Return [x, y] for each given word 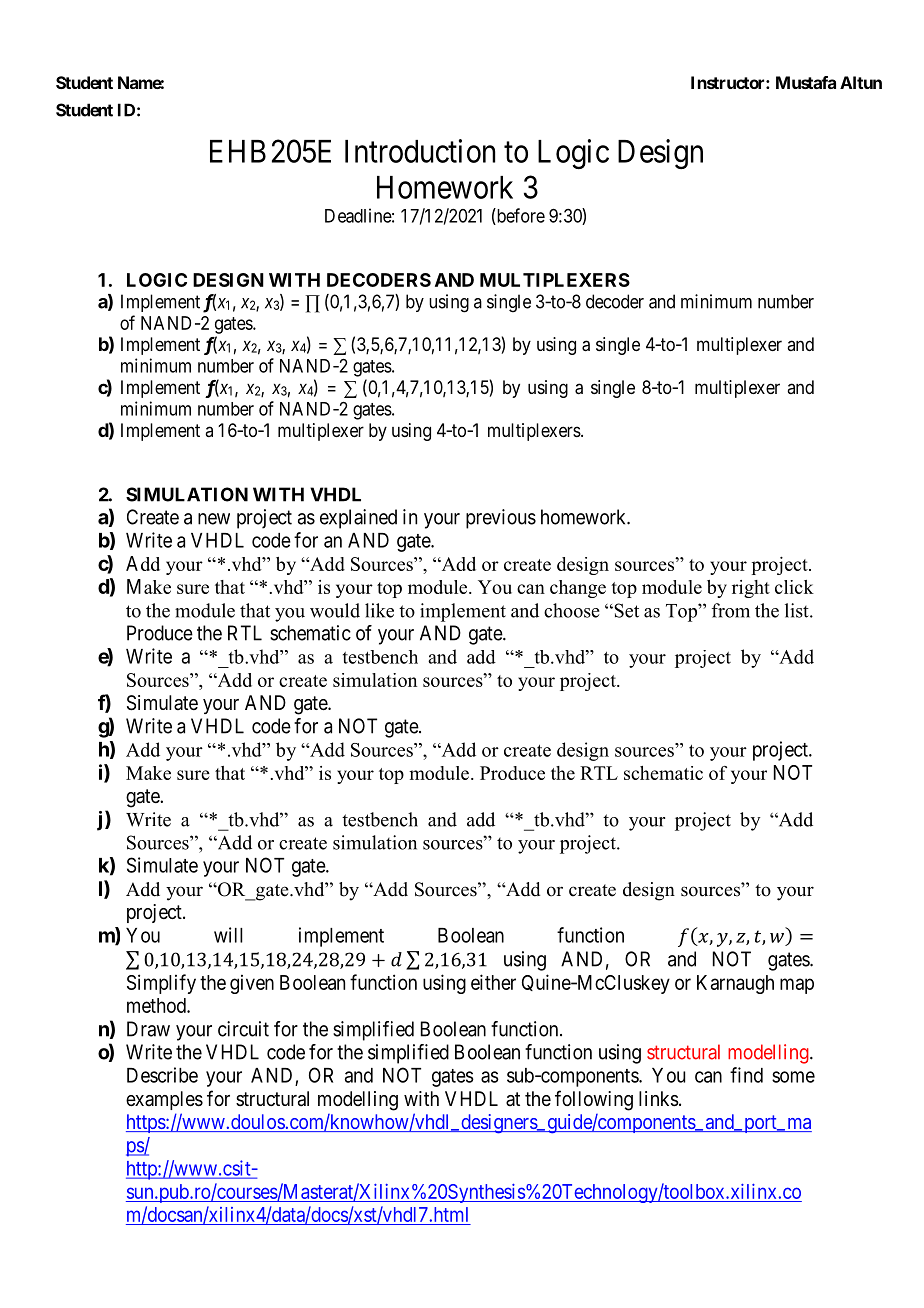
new [214, 519]
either [493, 982]
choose [572, 610]
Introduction [420, 151]
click [794, 587]
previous [501, 519]
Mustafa [806, 82]
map [797, 986]
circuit [243, 1029]
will [228, 935]
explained [358, 519]
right [751, 589]
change [578, 589]
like [379, 610]
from [731, 610]
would [335, 610]
